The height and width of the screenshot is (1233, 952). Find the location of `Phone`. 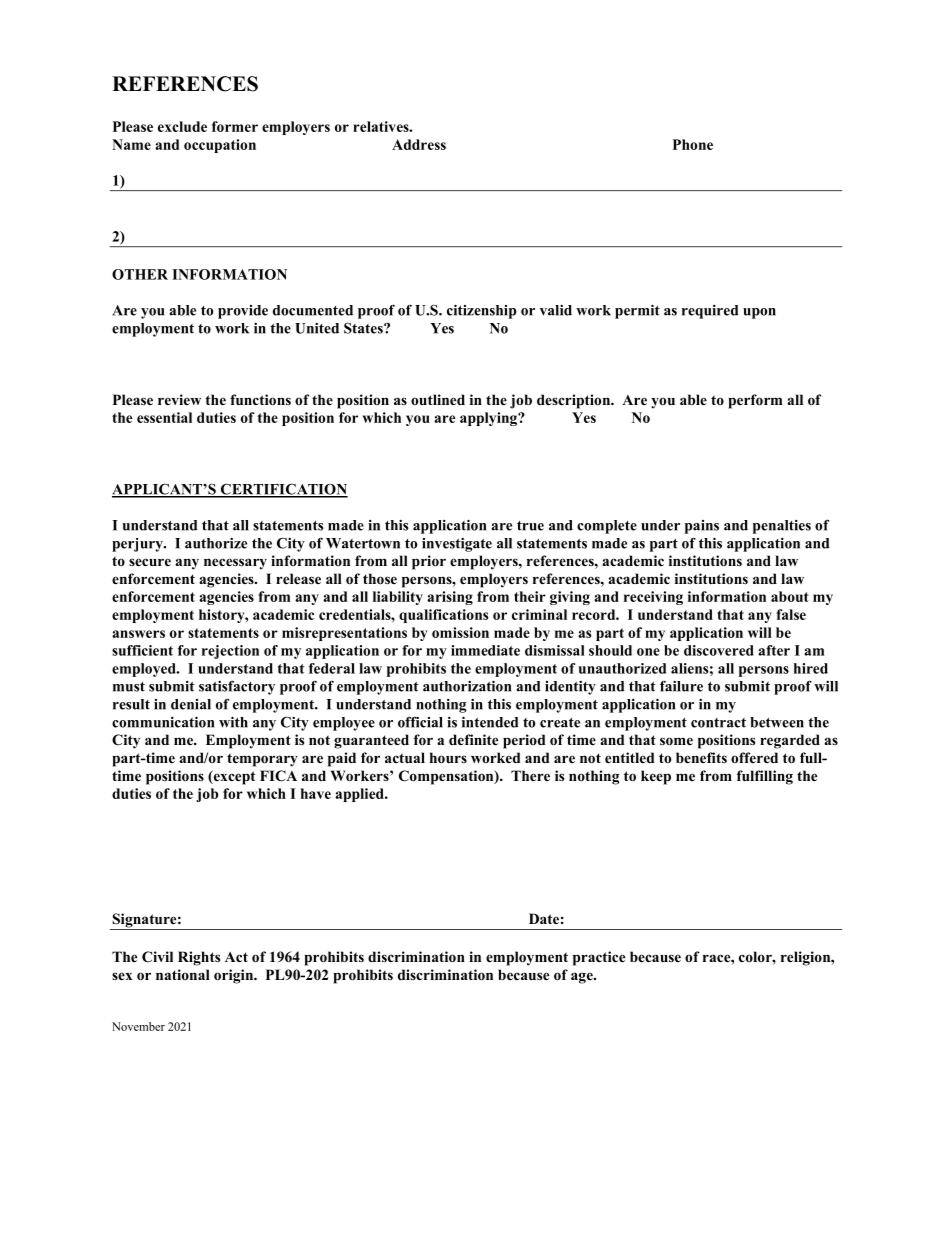

Phone is located at coordinates (693, 144).
